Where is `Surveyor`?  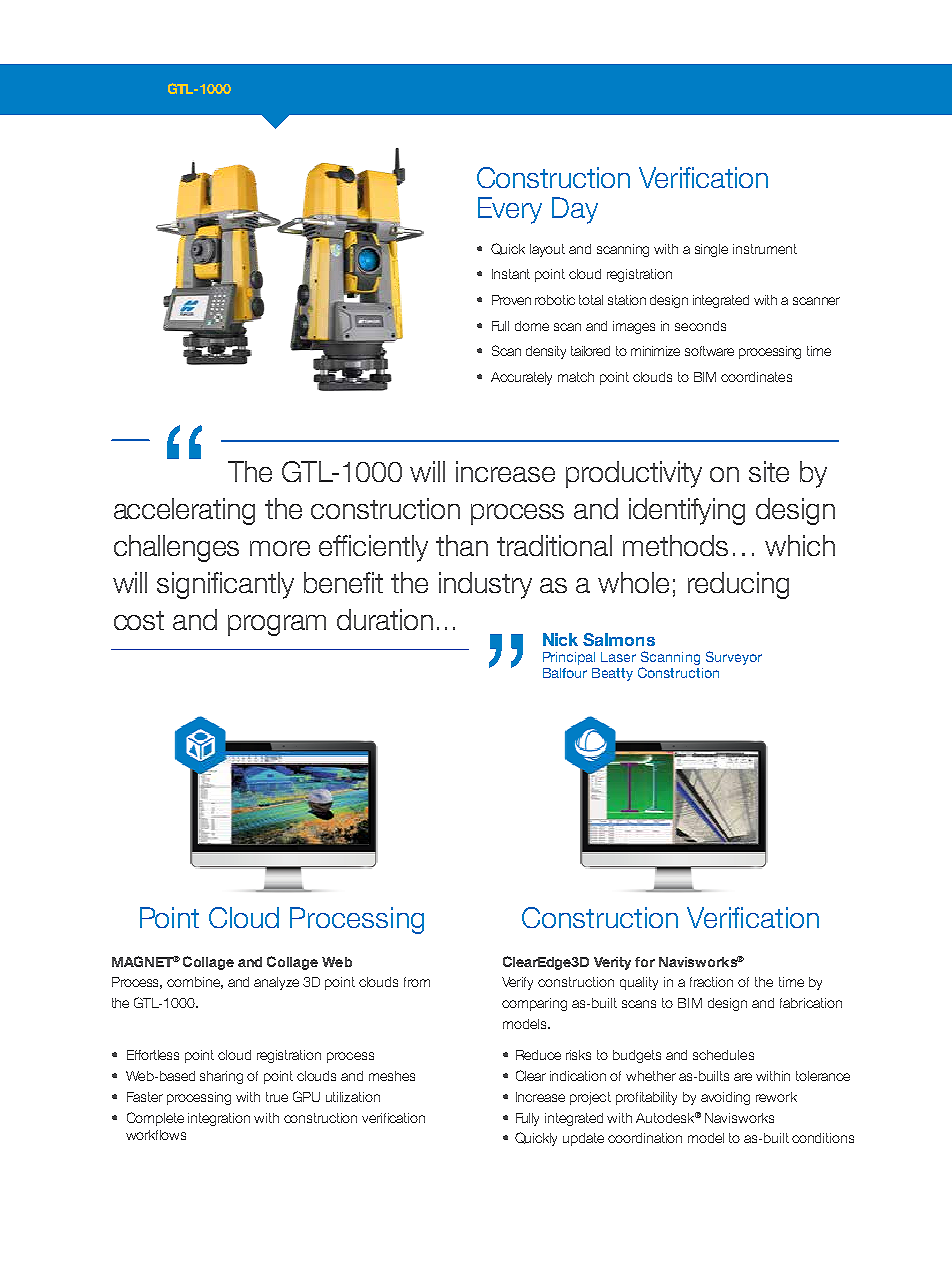
Surveyor is located at coordinates (734, 658).
